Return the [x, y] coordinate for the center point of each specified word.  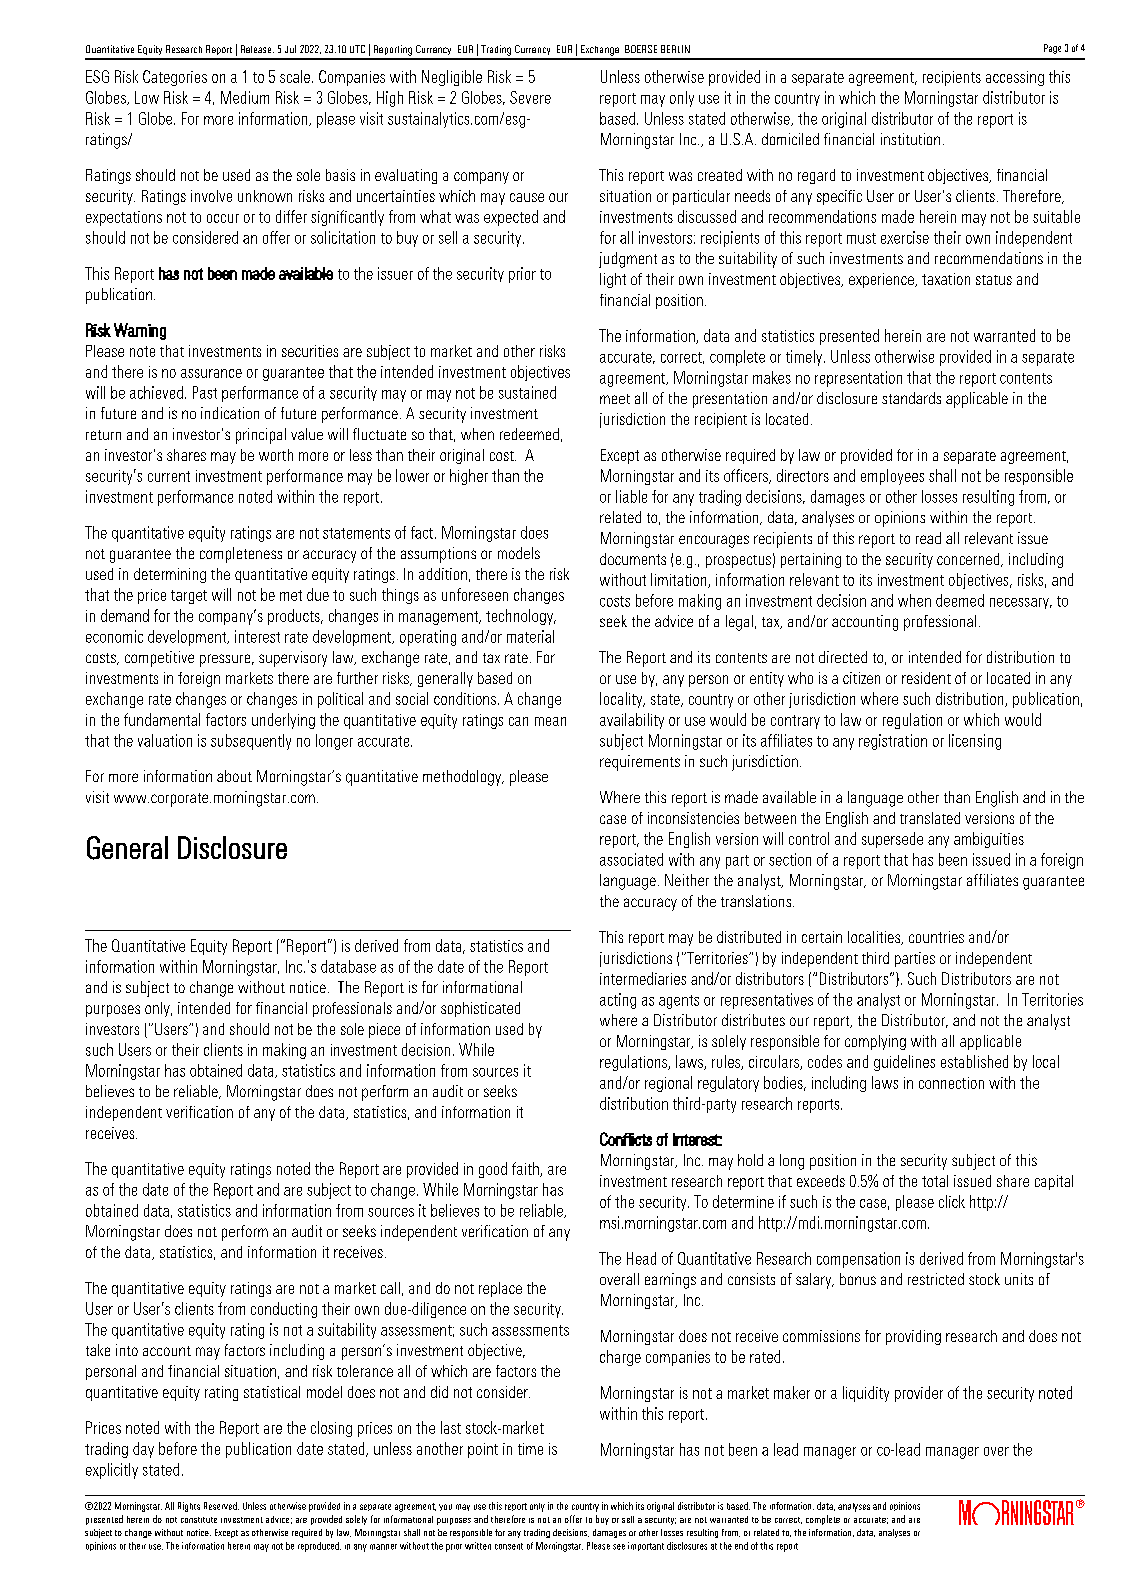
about [234, 776]
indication [230, 413]
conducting [284, 1310]
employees [892, 477]
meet [615, 399]
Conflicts [626, 1139]
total [935, 1181]
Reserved [221, 1506]
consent [509, 1546]
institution [910, 139]
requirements [640, 763]
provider [919, 1394]
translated [930, 818]
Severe [530, 97]
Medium [245, 97]
